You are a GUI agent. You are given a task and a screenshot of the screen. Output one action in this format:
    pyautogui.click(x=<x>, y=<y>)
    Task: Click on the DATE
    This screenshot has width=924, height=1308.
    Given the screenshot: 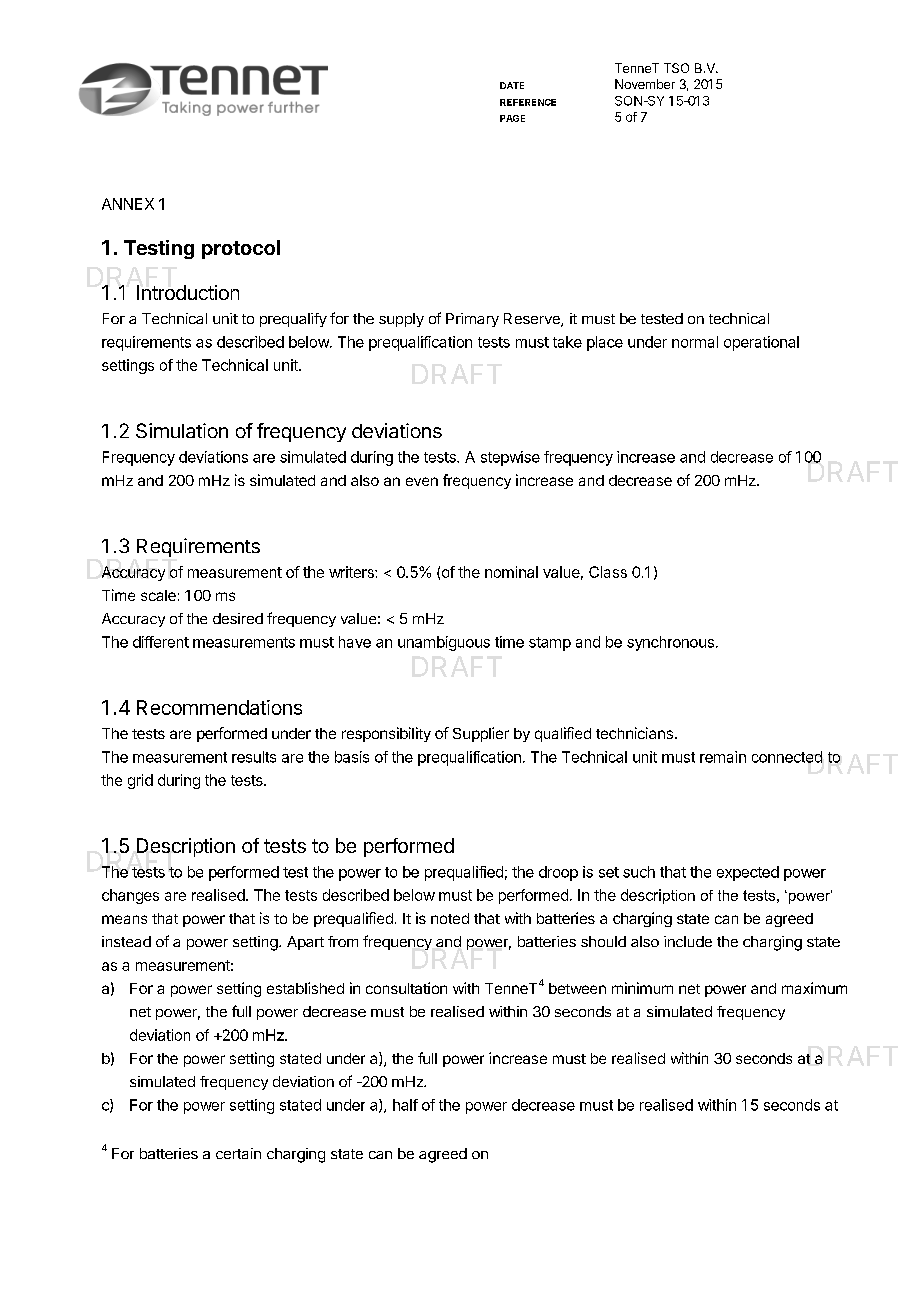 What is the action you would take?
    pyautogui.click(x=512, y=85)
